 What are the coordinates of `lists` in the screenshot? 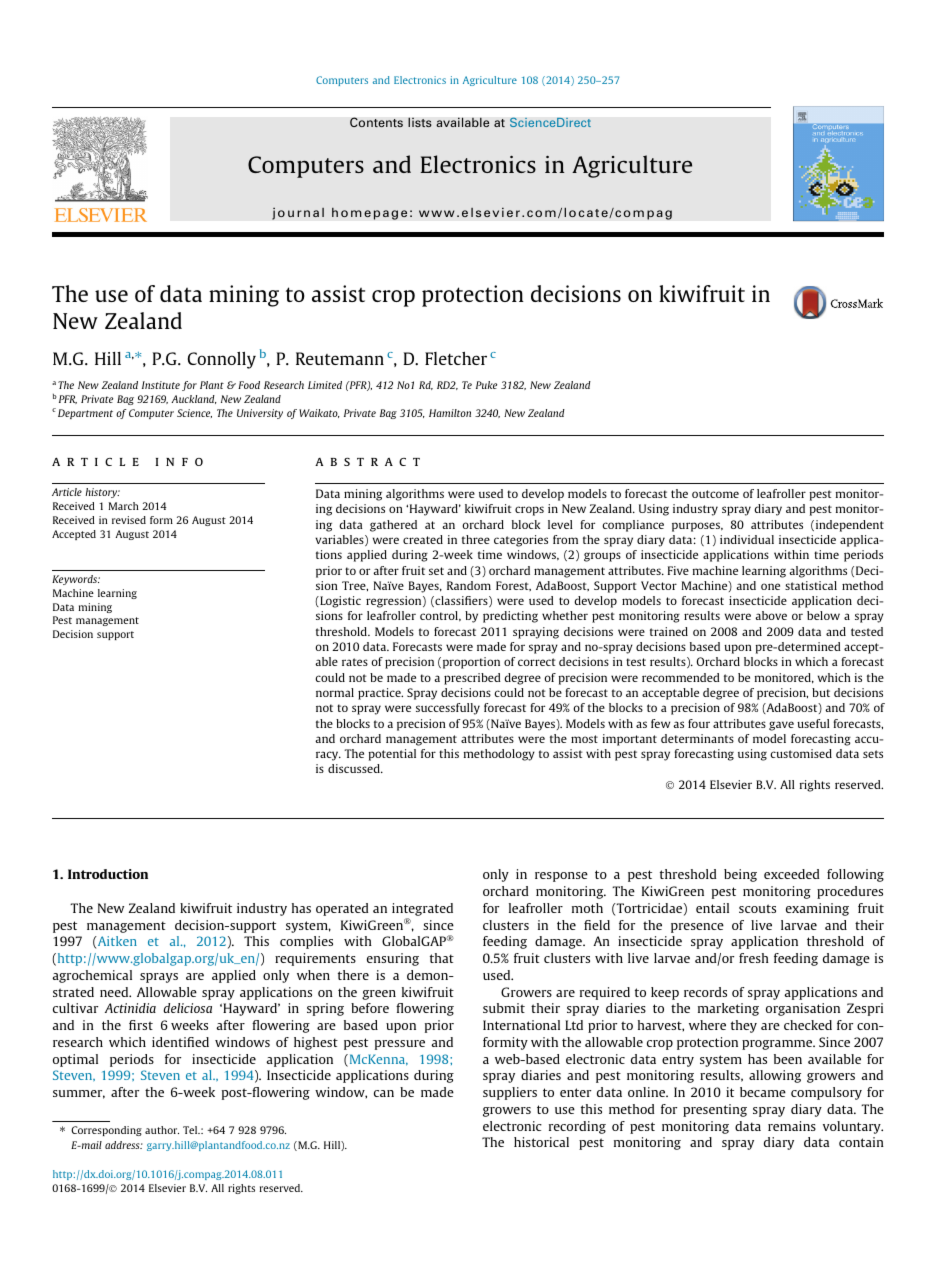 It's located at (420, 122).
